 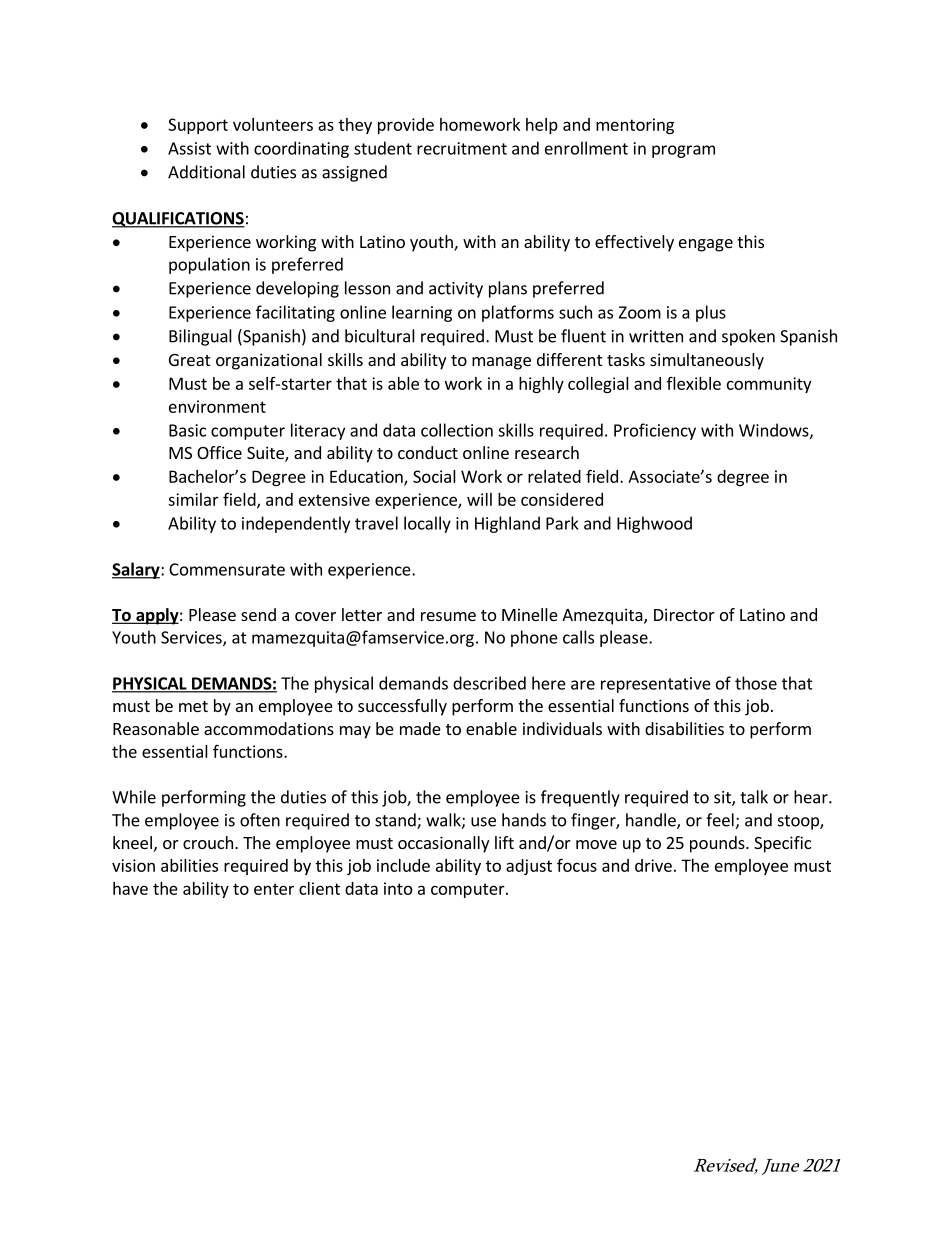 What do you see at coordinates (448, 616) in the page?
I see `resume` at bounding box center [448, 616].
